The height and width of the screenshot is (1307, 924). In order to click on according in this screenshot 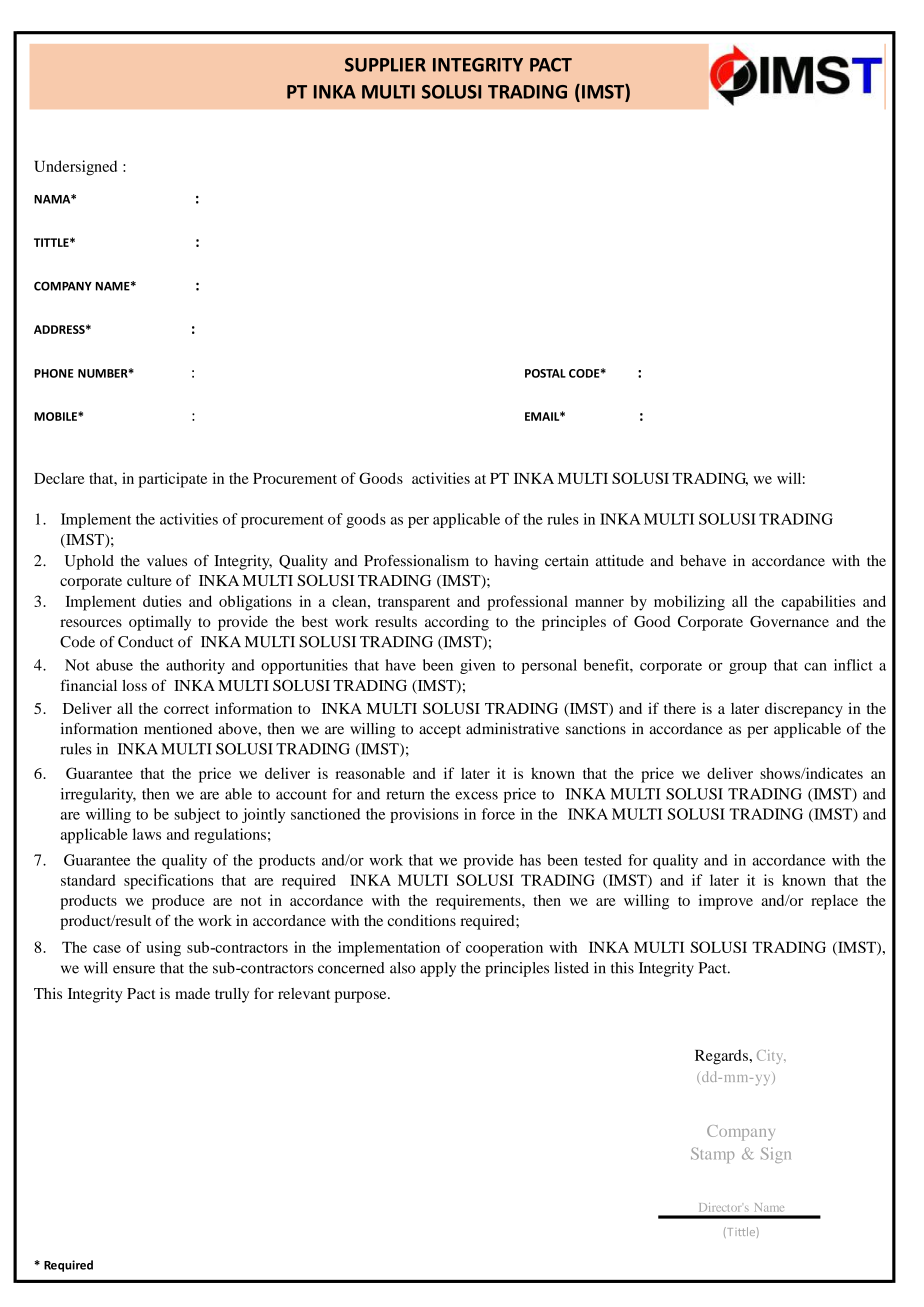, I will do `click(457, 623)`.
